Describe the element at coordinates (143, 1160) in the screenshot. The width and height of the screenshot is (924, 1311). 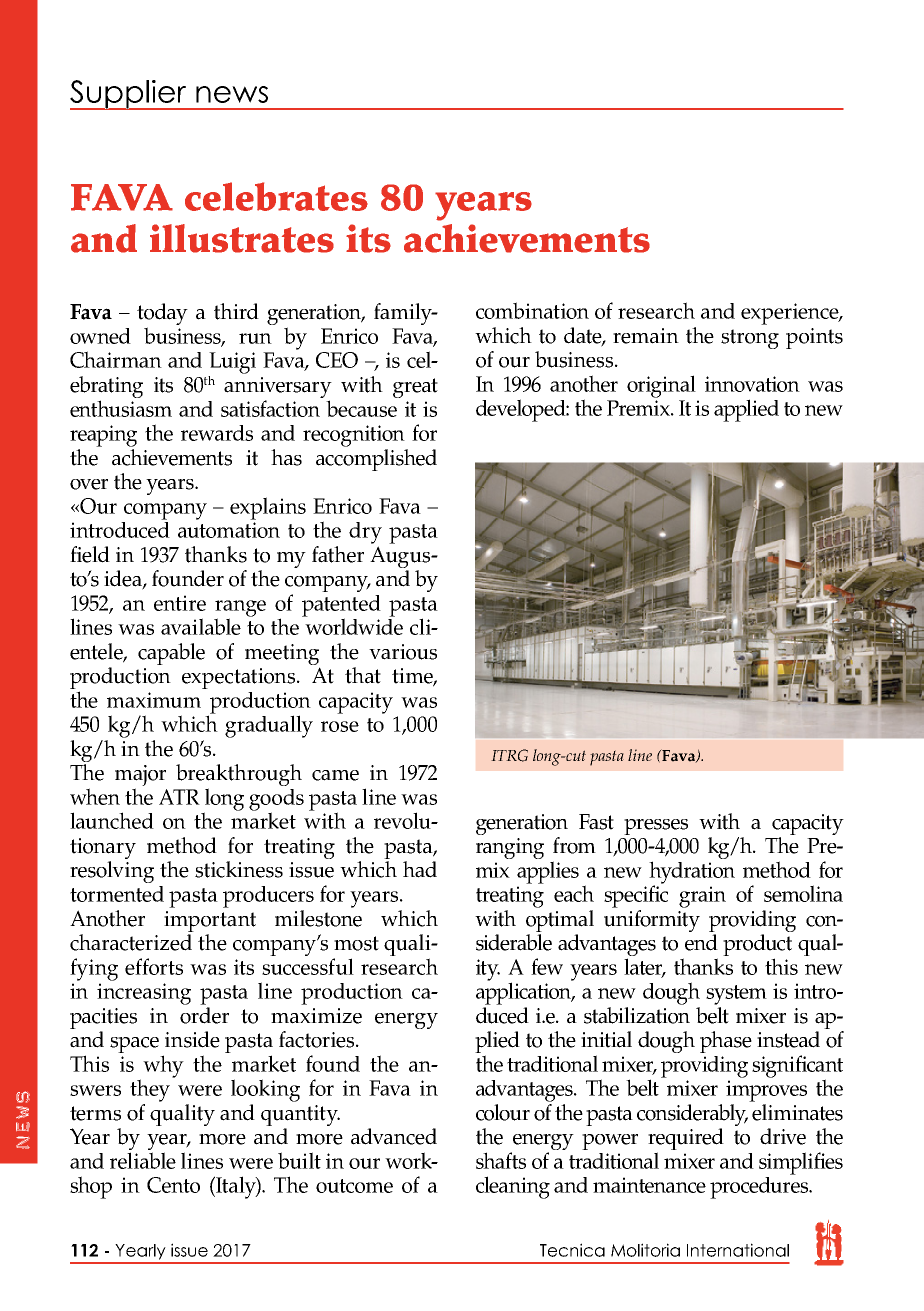
I see `reliable` at that location.
